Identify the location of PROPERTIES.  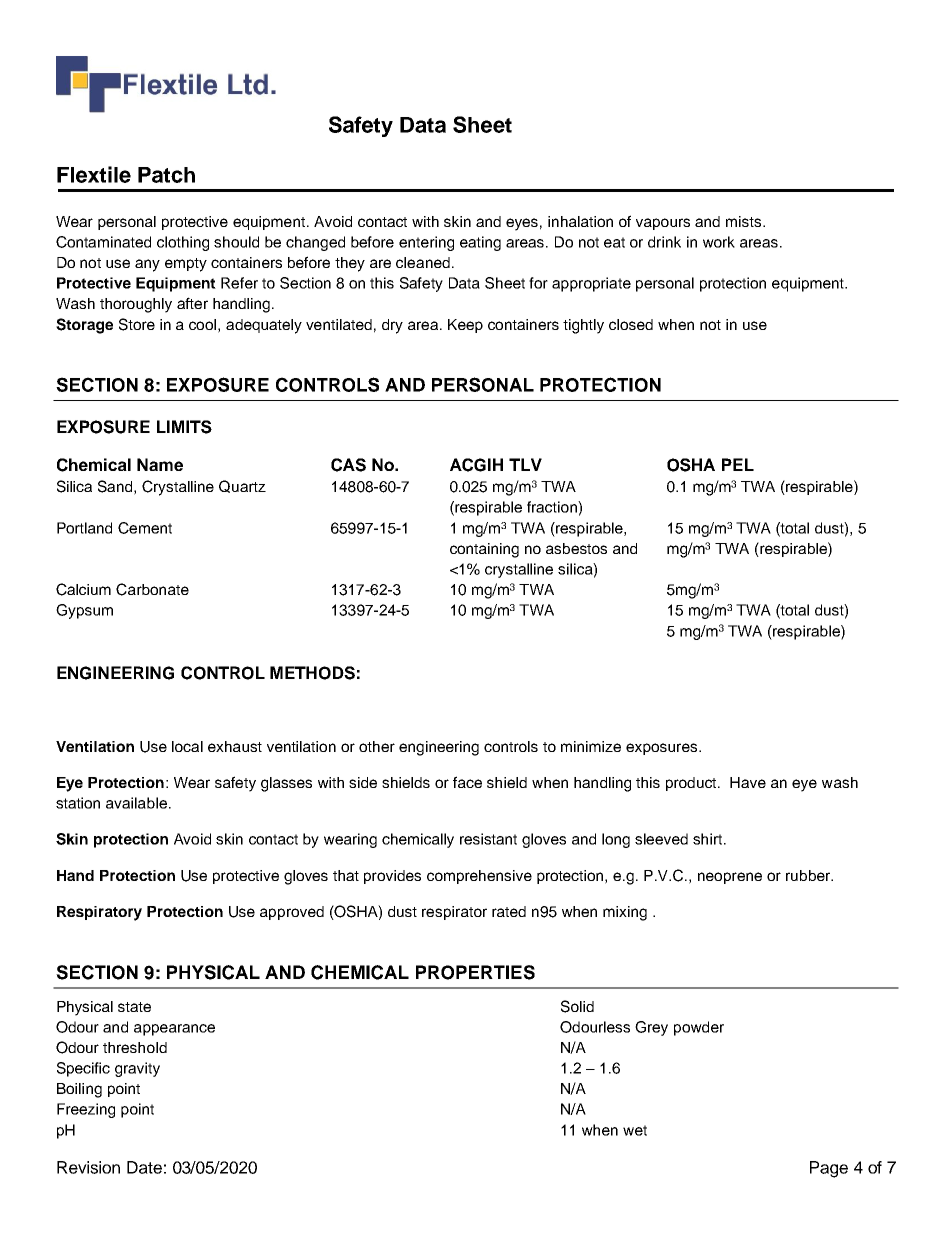
(475, 972).
